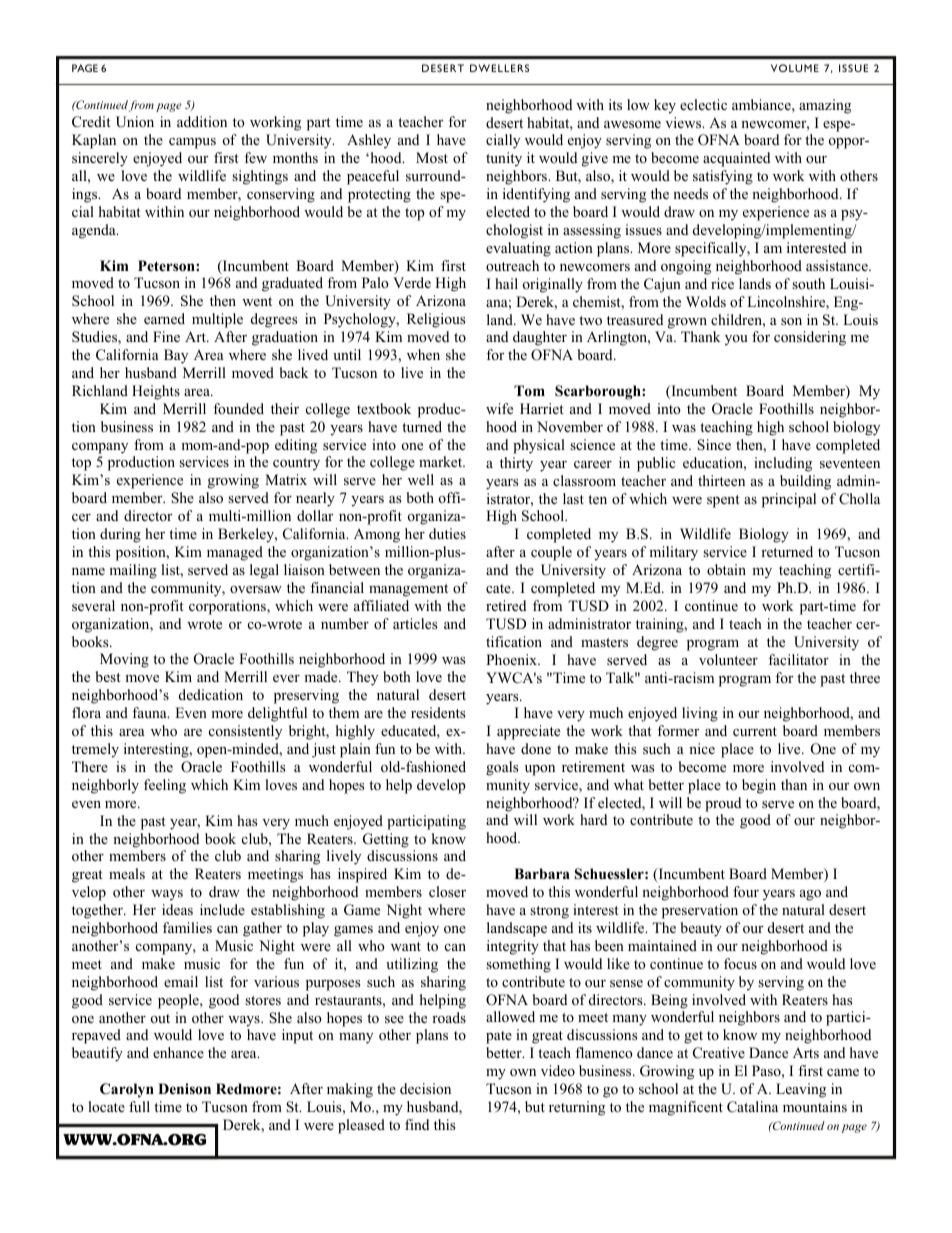  What do you see at coordinates (165, 786) in the screenshot?
I see `feeling` at bounding box center [165, 786].
